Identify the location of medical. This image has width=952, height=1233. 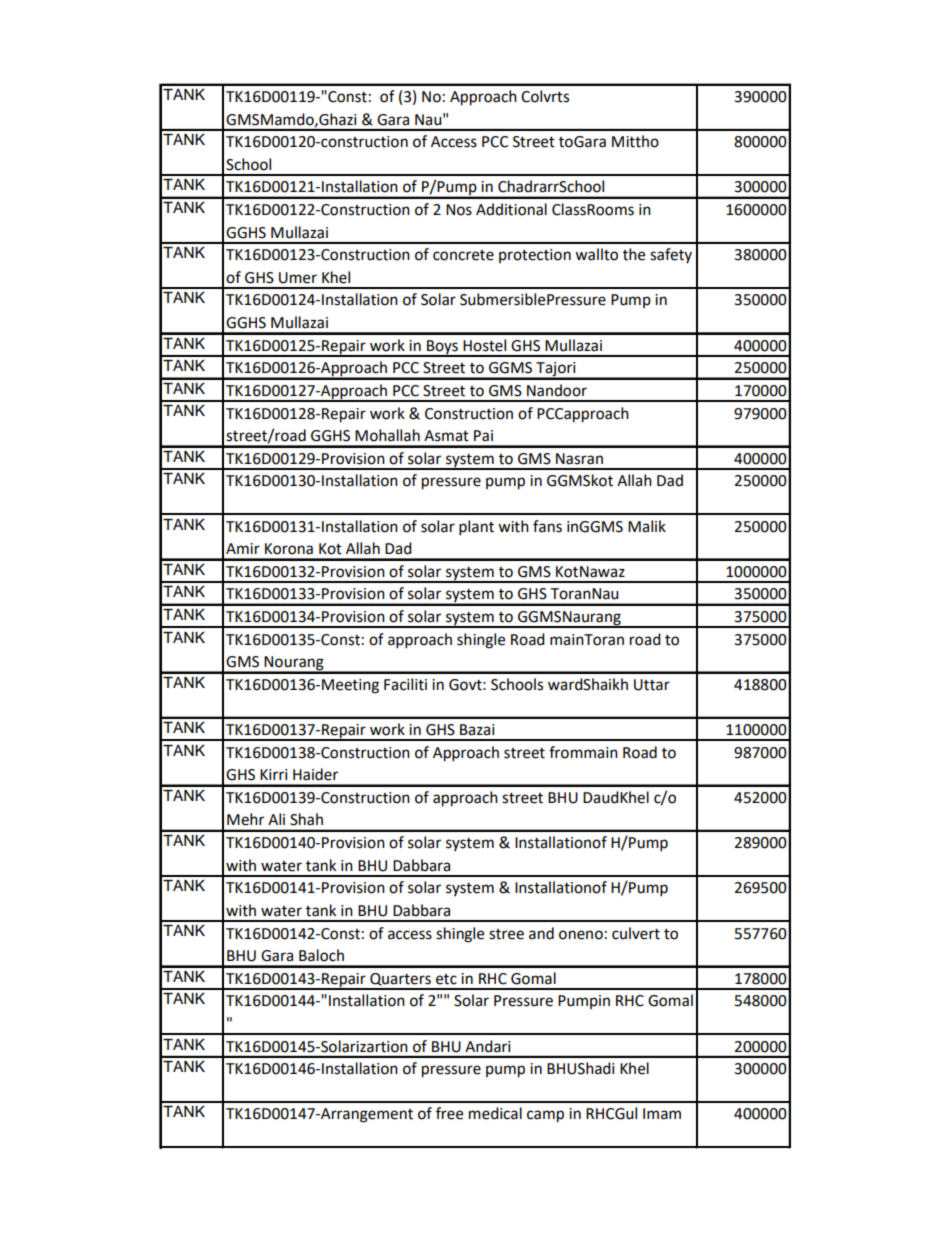
(495, 1113).
